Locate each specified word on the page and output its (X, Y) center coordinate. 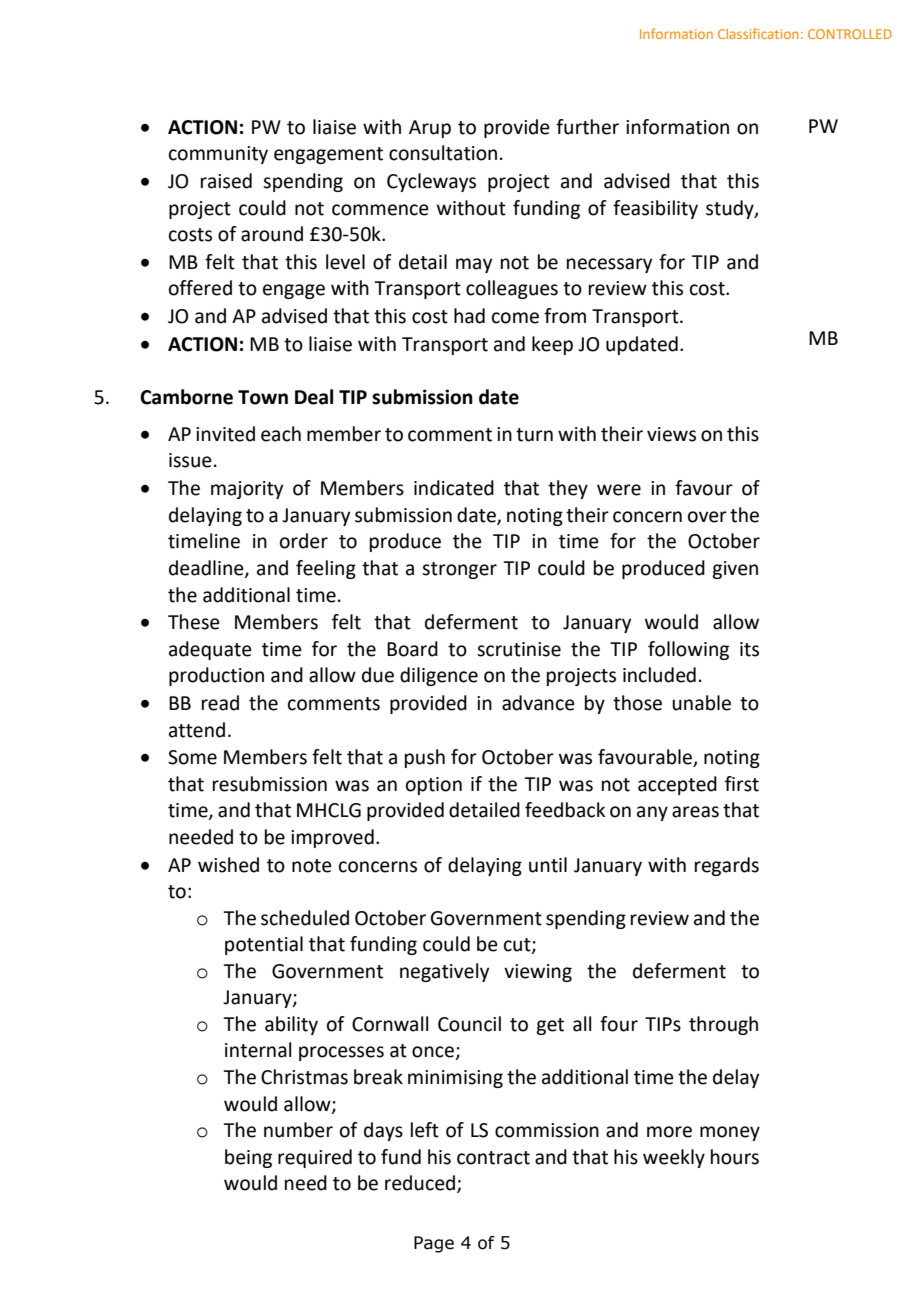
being (248, 1158)
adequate (210, 650)
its (749, 649)
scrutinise (519, 649)
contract (493, 1158)
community (218, 155)
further (587, 127)
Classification (758, 33)
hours (735, 1157)
